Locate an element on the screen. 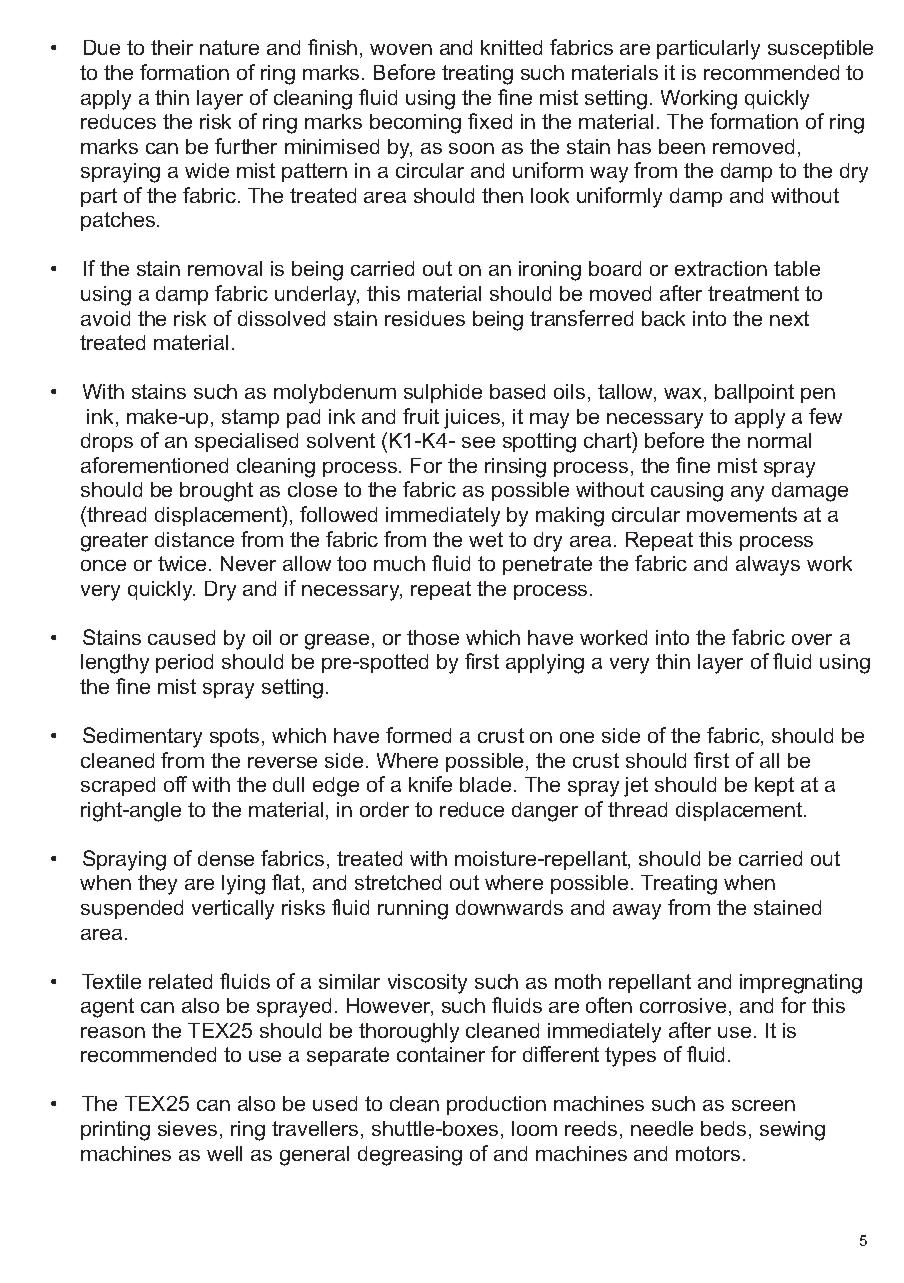 Image resolution: width=904 pixels, height=1283 pixels. sieves is located at coordinates (187, 1128).
